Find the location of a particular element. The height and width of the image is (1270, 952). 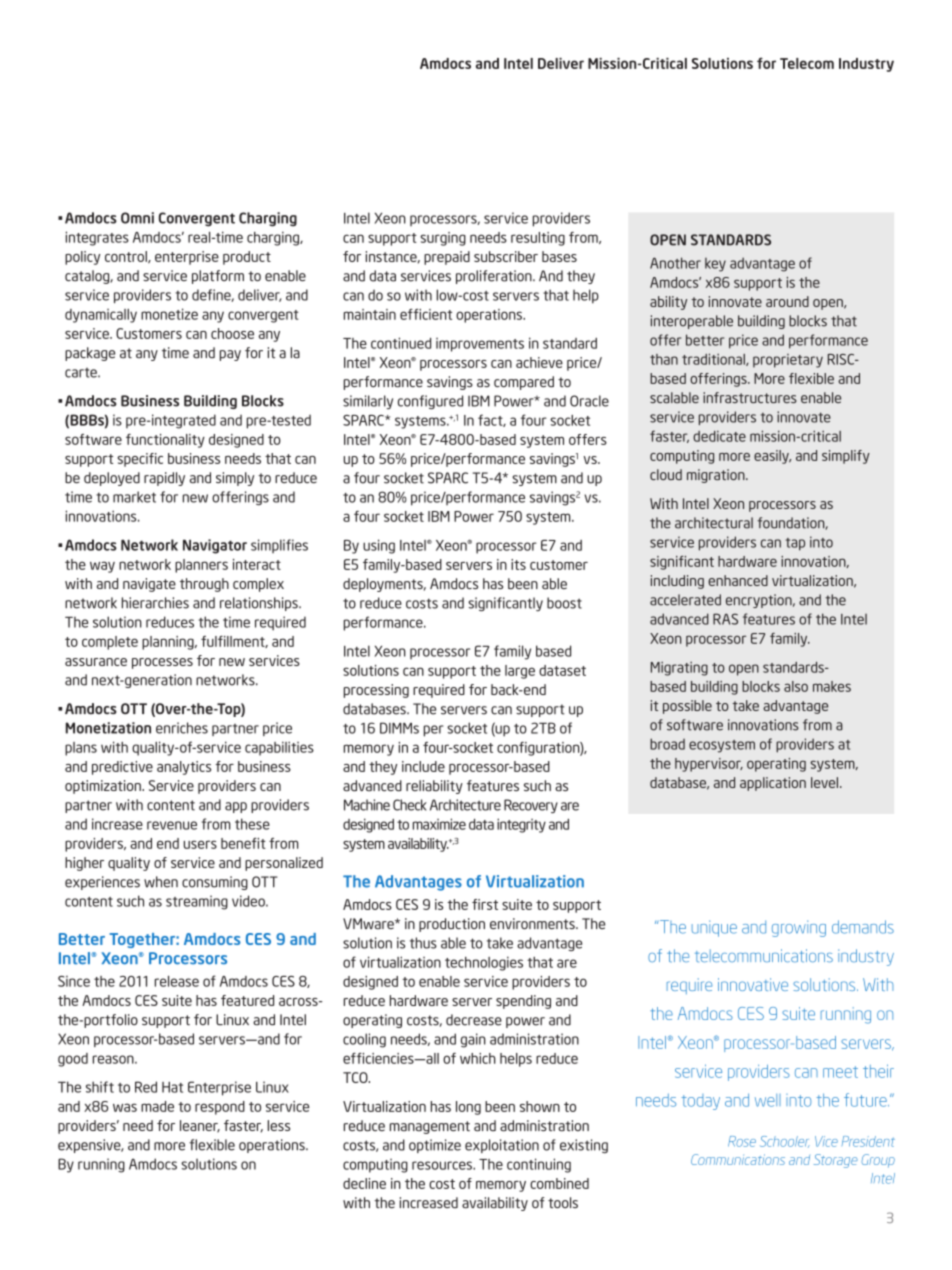

when is located at coordinates (161, 882).
